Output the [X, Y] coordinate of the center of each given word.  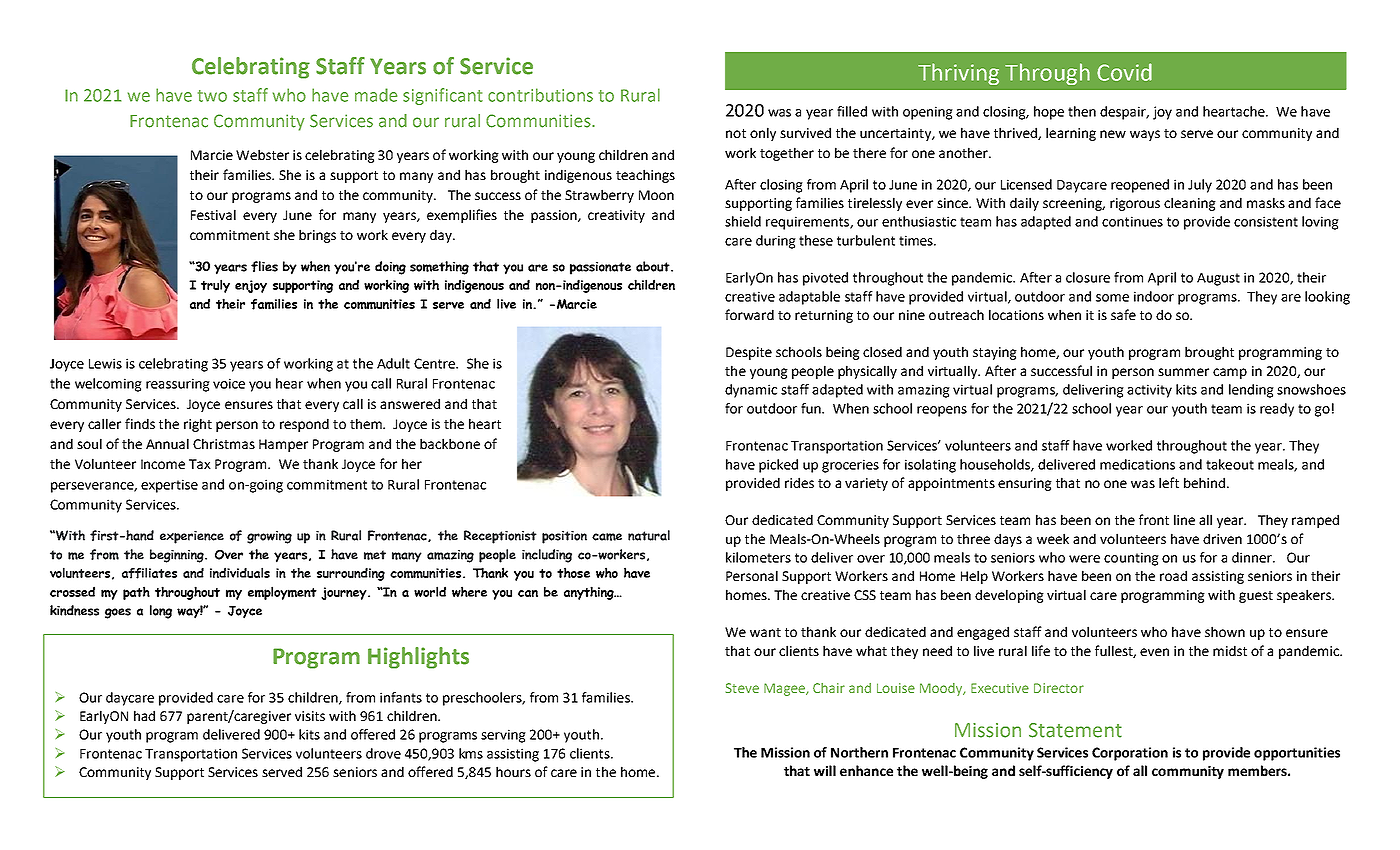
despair [1124, 113]
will [825, 770]
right [198, 425]
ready [1277, 410]
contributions [540, 95]
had [144, 715]
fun [812, 408]
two [212, 96]
